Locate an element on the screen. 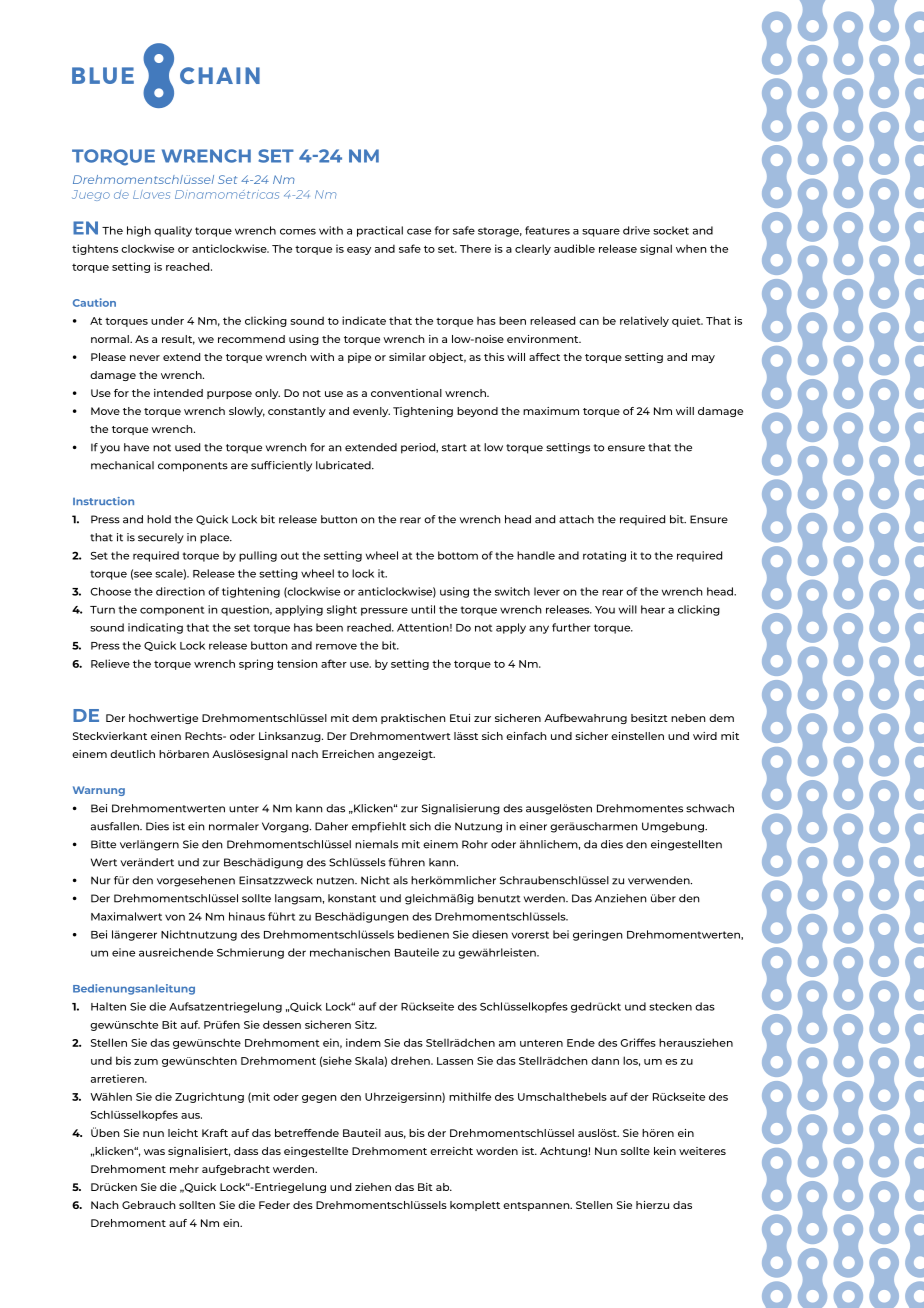 The height and width of the screenshot is (1308, 924). quality is located at coordinates (173, 231).
